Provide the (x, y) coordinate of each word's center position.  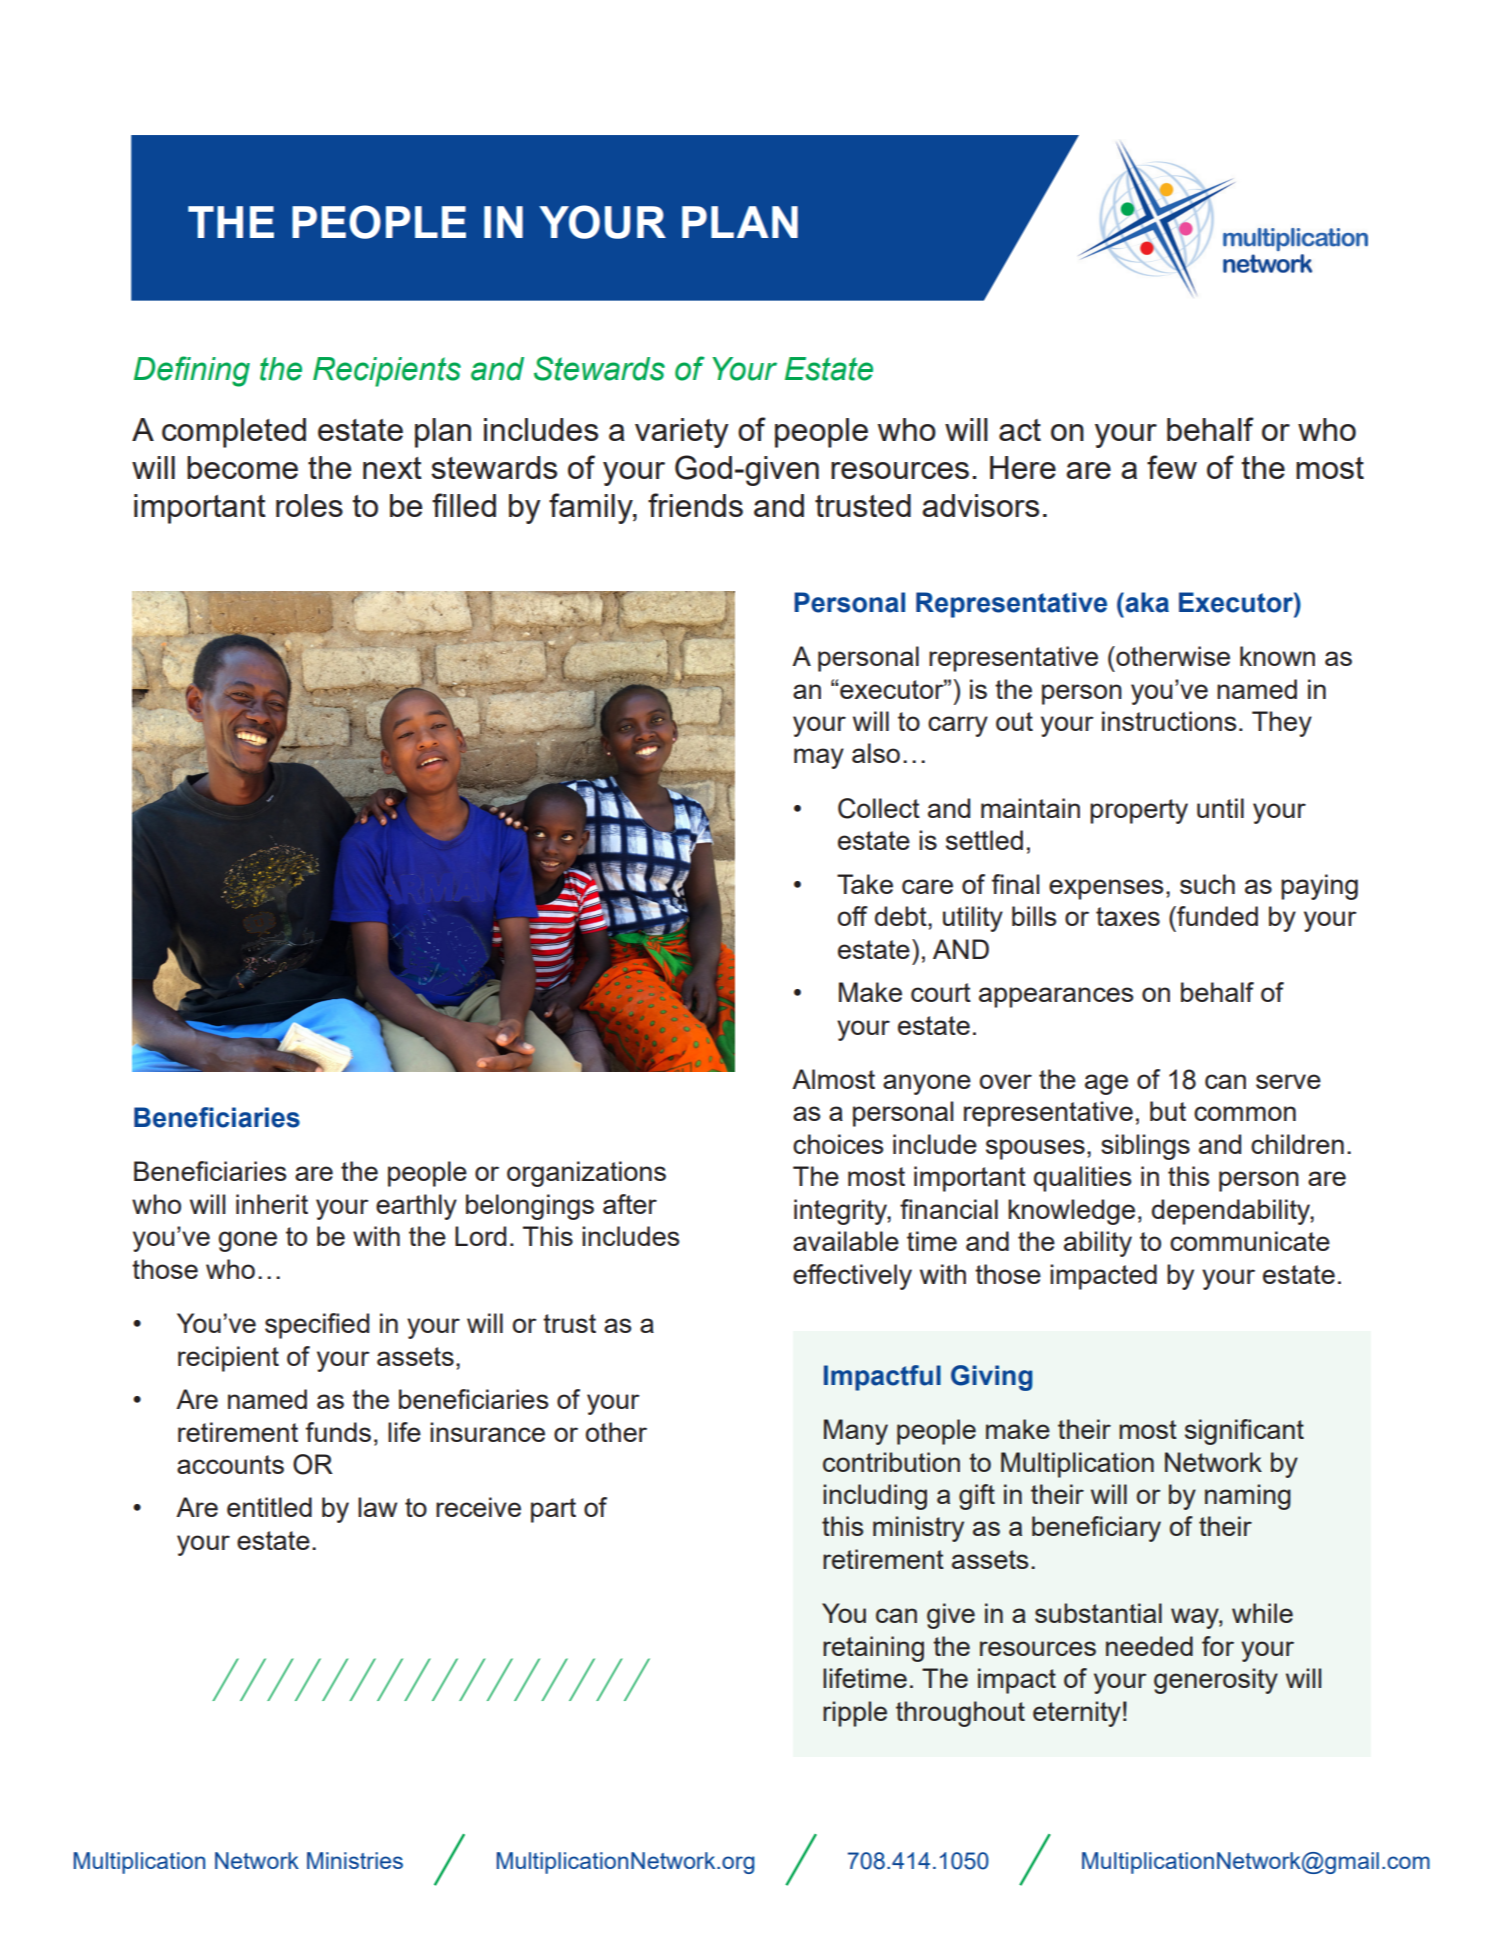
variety (682, 433)
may (819, 758)
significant (1244, 1432)
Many (856, 1432)
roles (309, 505)
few (1172, 467)
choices (838, 1144)
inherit (272, 1204)
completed (234, 433)
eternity (1077, 1714)
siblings (1145, 1147)
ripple (855, 1714)
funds (338, 1432)
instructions (1169, 721)
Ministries (355, 1860)
